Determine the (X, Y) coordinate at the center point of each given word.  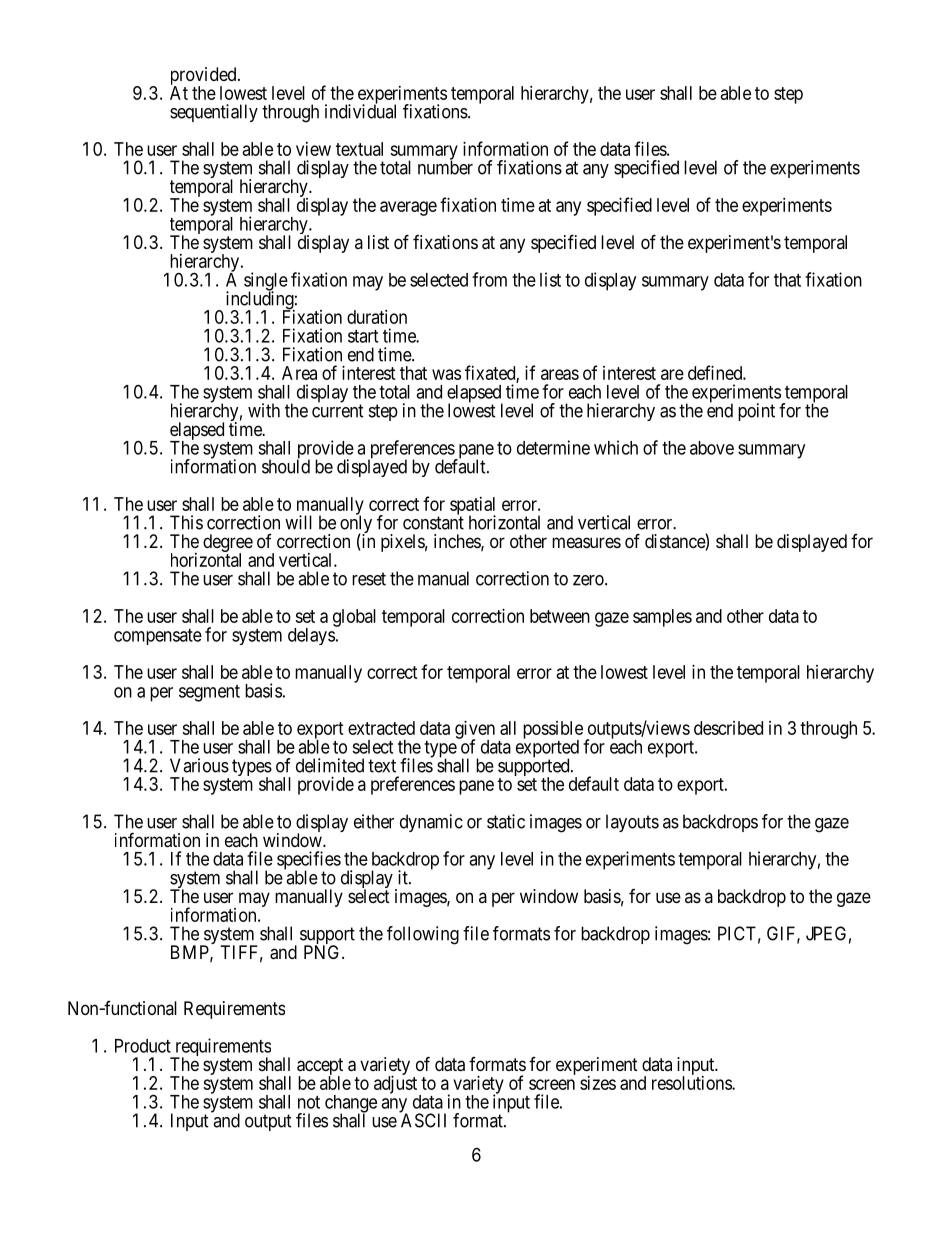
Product (143, 1046)
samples (662, 618)
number (445, 167)
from (489, 279)
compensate (158, 637)
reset (369, 579)
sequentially (214, 113)
